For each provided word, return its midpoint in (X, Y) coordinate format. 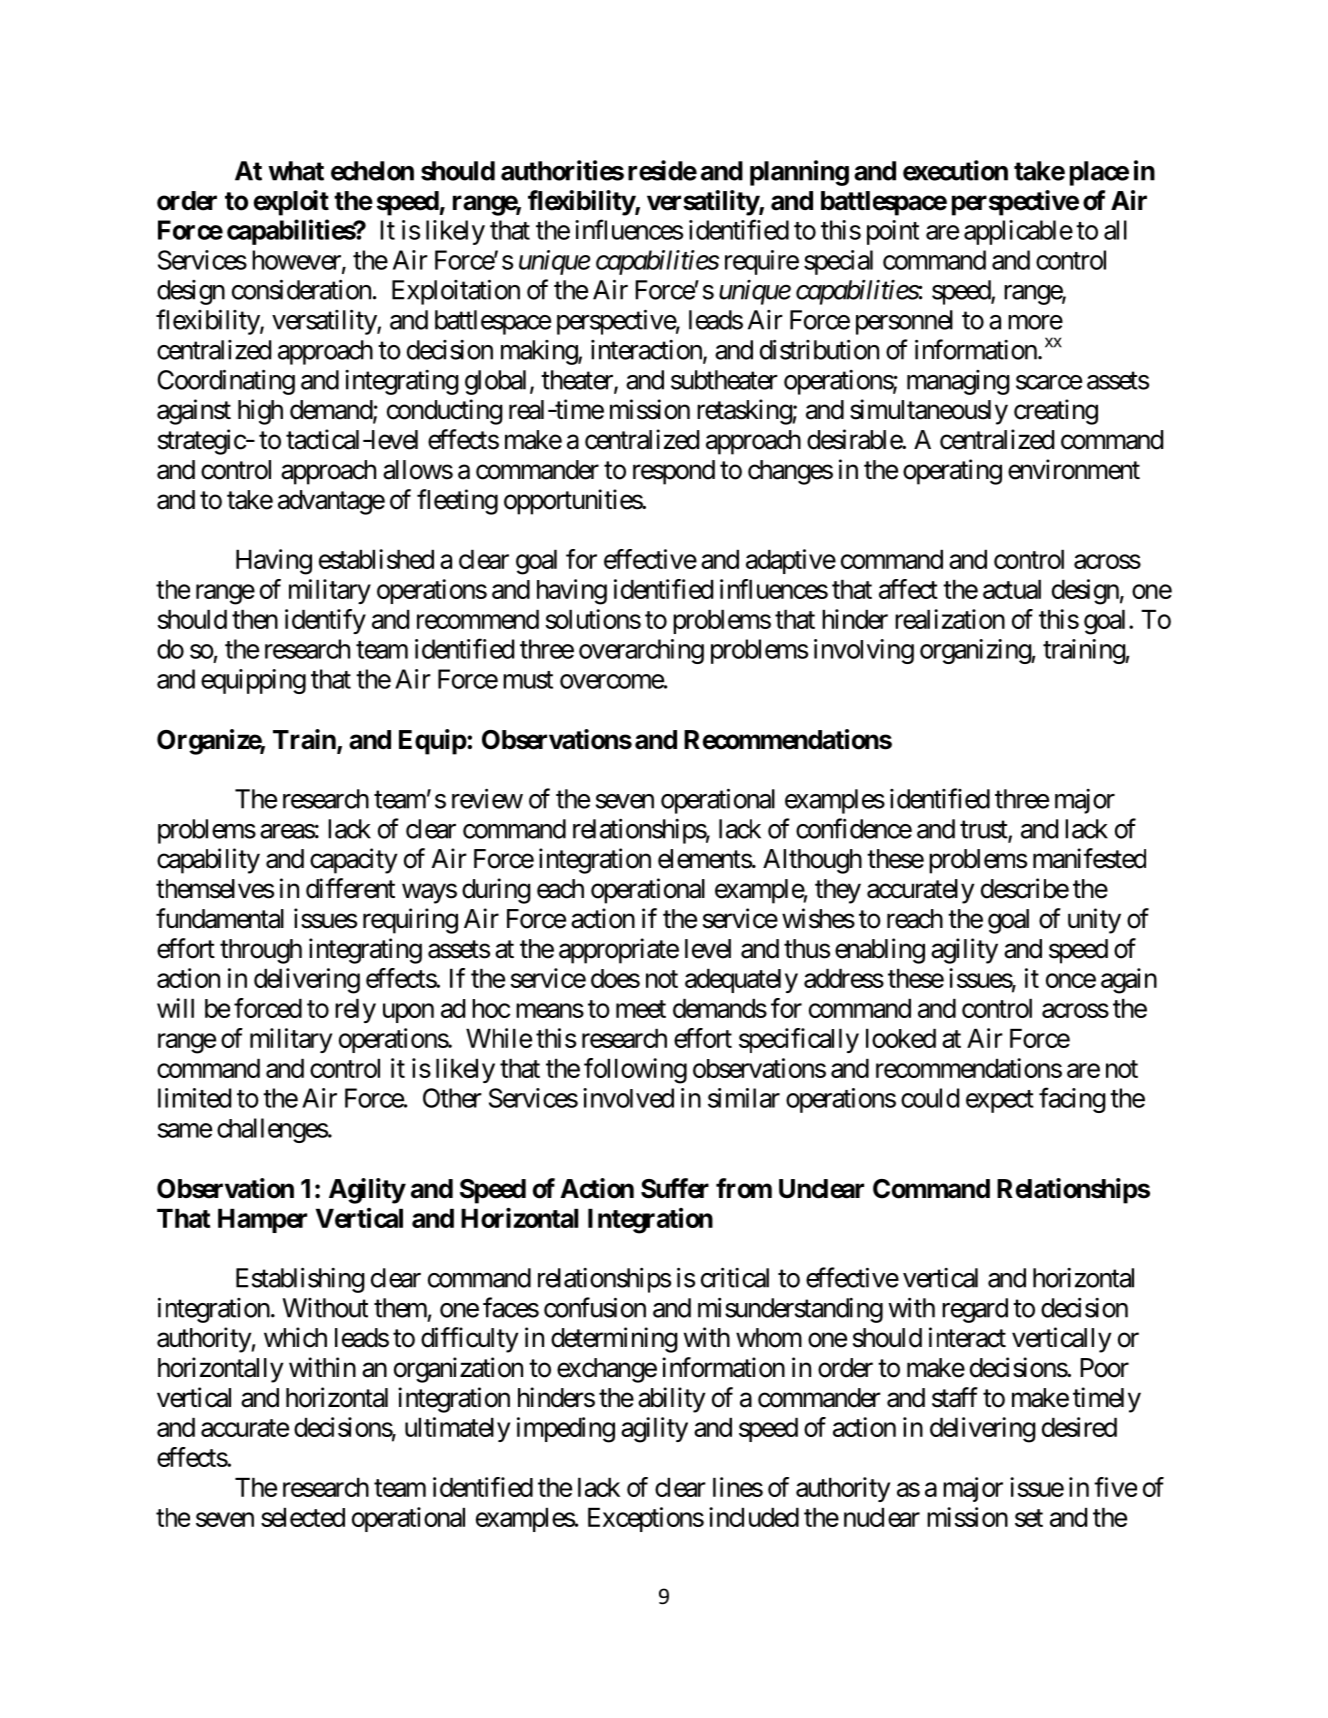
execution (955, 170)
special (838, 262)
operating (952, 472)
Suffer (675, 1188)
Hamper (262, 1221)
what (296, 171)
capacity (353, 861)
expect (1000, 1101)
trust (984, 831)
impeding (566, 1430)
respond (674, 472)
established (376, 559)
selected (303, 1517)
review (487, 798)
